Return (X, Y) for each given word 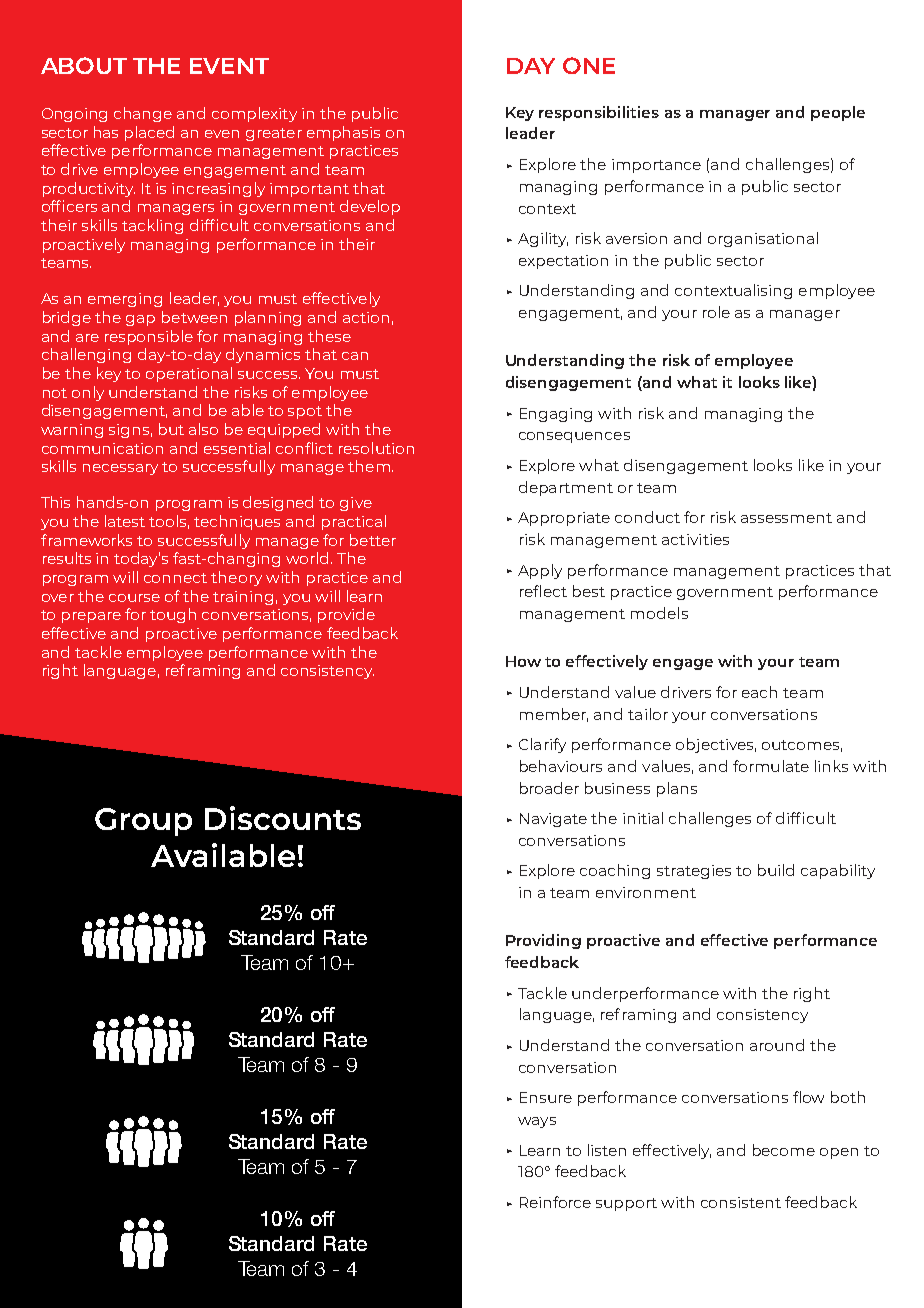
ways (537, 1122)
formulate (771, 766)
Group (143, 822)
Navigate (553, 820)
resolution (376, 448)
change (143, 114)
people (838, 113)
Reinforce (555, 1202)
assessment (786, 518)
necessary (120, 469)
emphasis (343, 133)
